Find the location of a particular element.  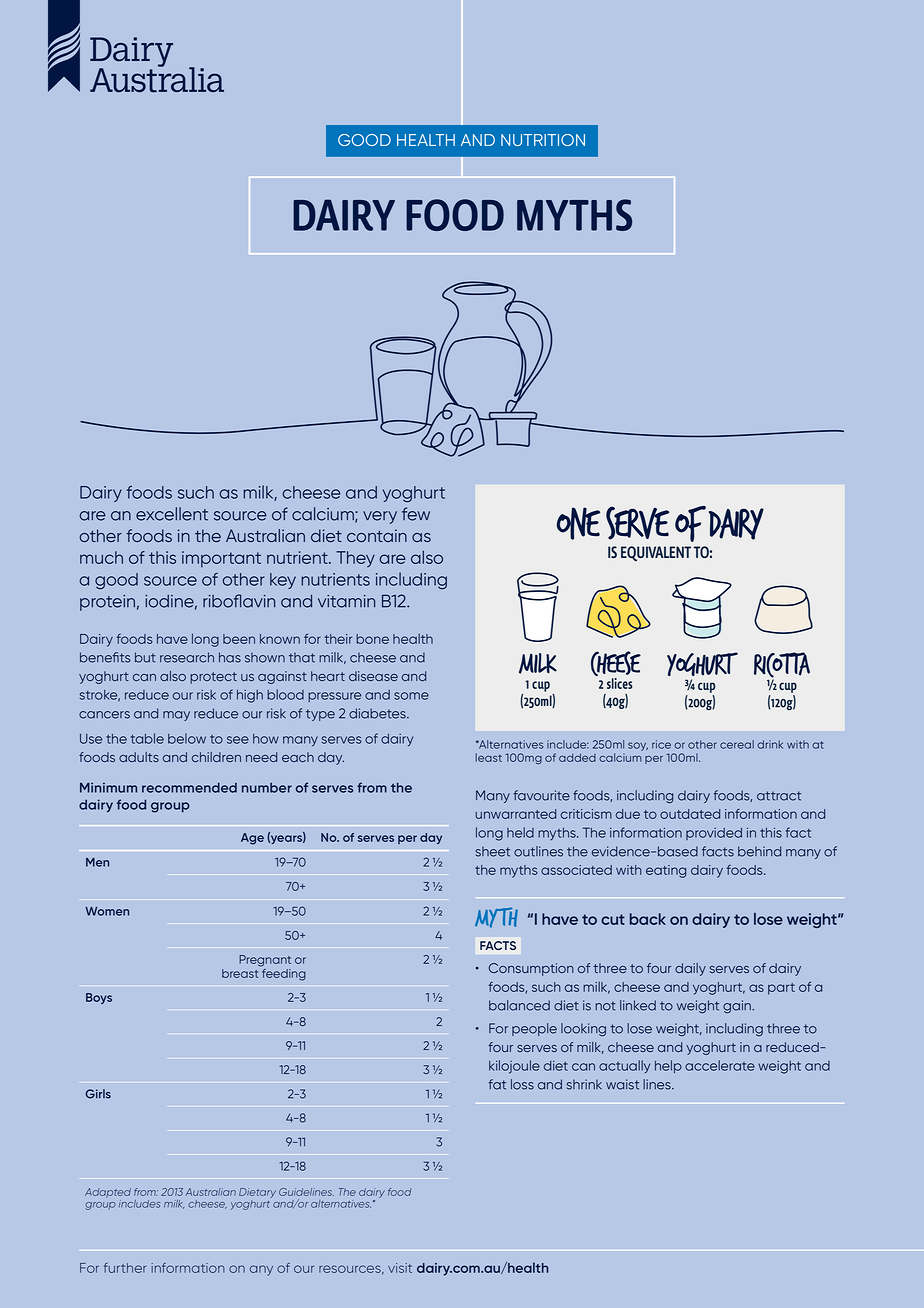

eating is located at coordinates (666, 871).
